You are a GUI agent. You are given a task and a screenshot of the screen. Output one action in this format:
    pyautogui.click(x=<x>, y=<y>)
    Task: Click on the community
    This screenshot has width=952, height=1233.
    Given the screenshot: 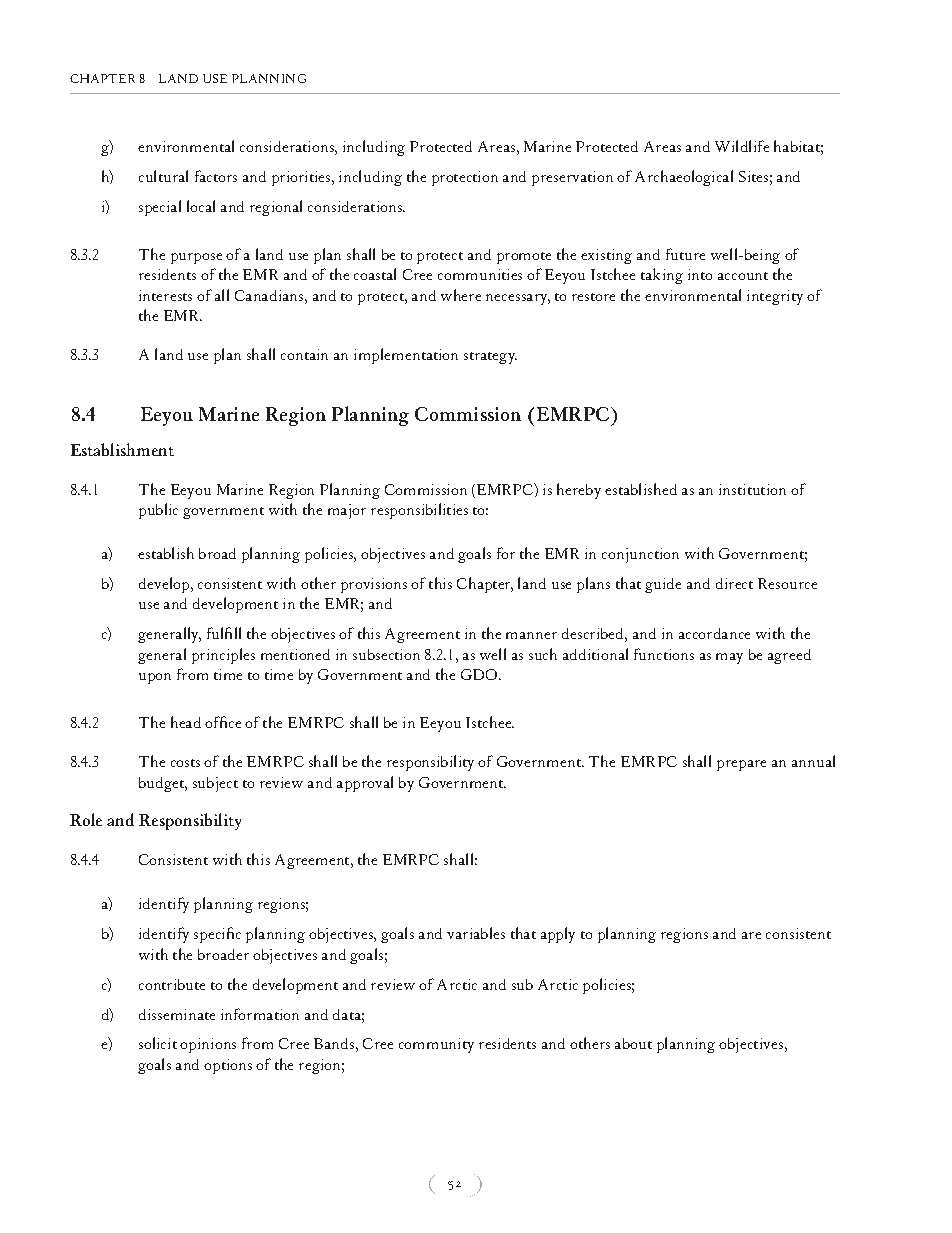 What is the action you would take?
    pyautogui.click(x=436, y=1045)
